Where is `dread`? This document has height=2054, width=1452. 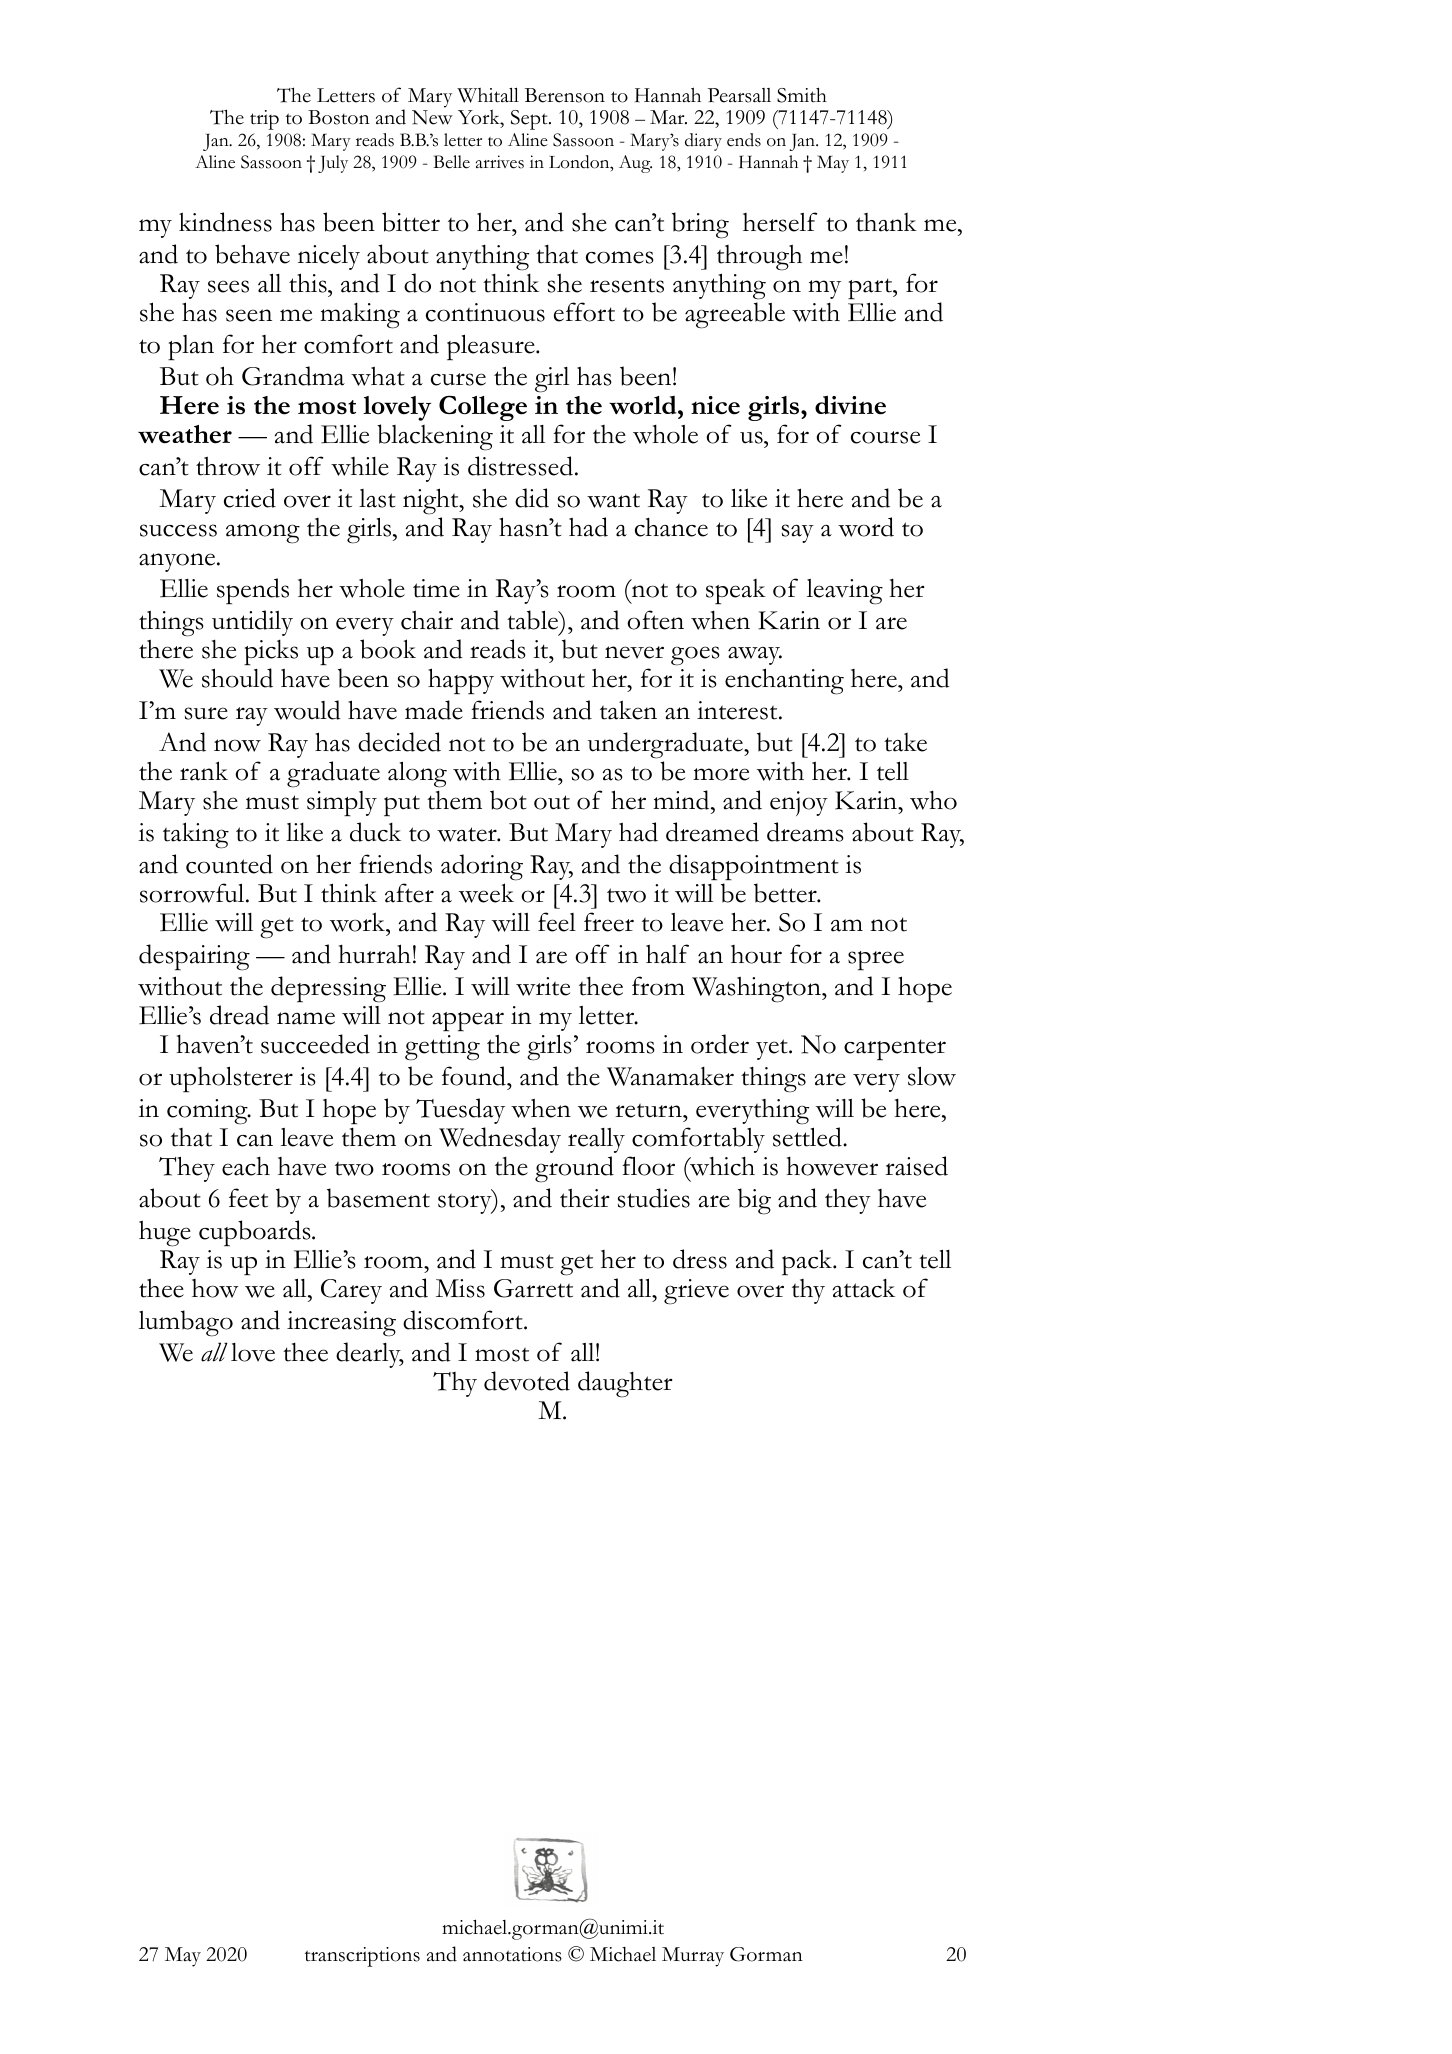
dread is located at coordinates (239, 1015).
